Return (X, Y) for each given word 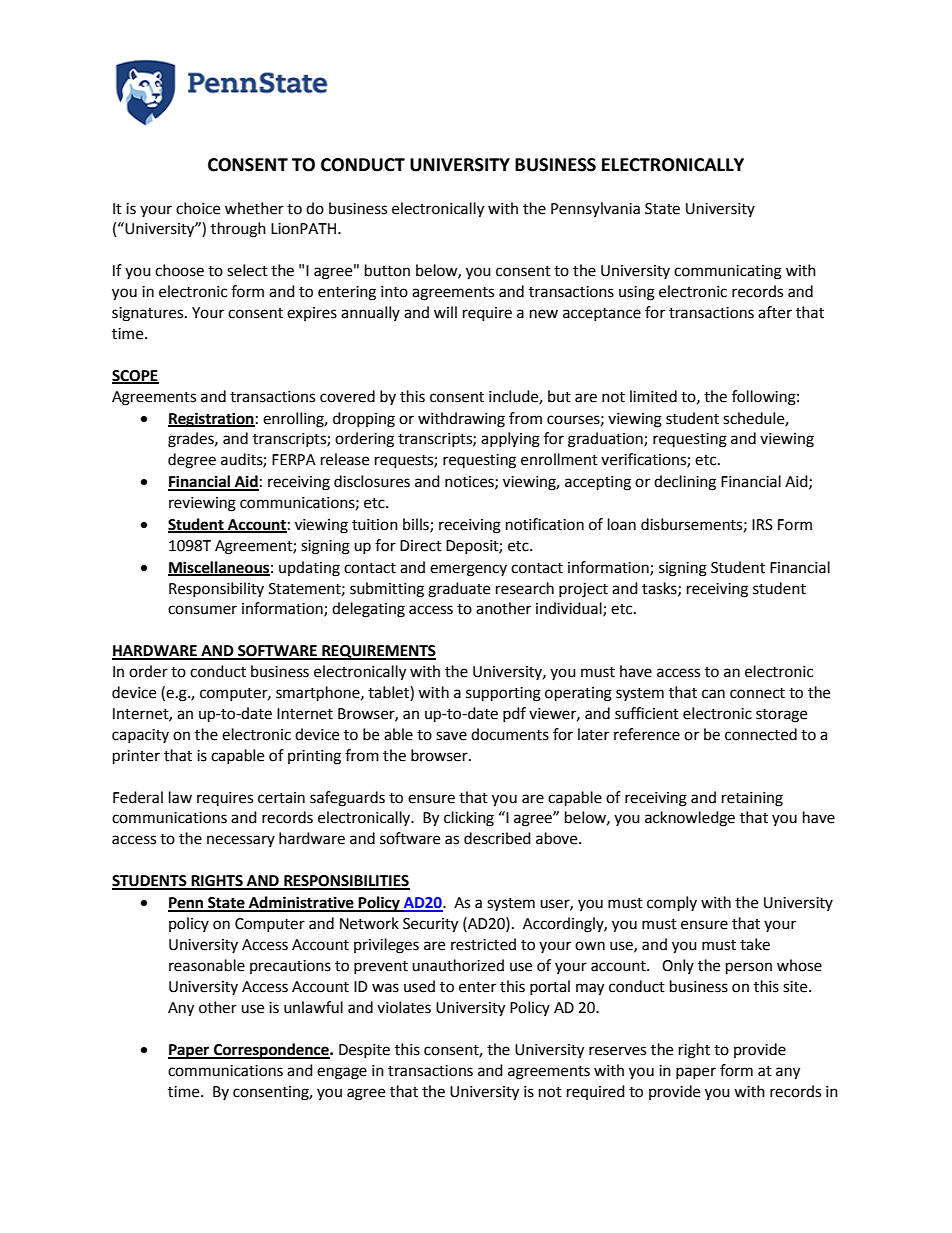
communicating (728, 272)
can (713, 694)
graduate (459, 590)
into (394, 292)
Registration (211, 420)
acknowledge (690, 819)
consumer (202, 610)
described (497, 838)
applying (510, 440)
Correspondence (271, 1051)
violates (404, 1007)
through (238, 230)
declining (685, 483)
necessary (241, 841)
